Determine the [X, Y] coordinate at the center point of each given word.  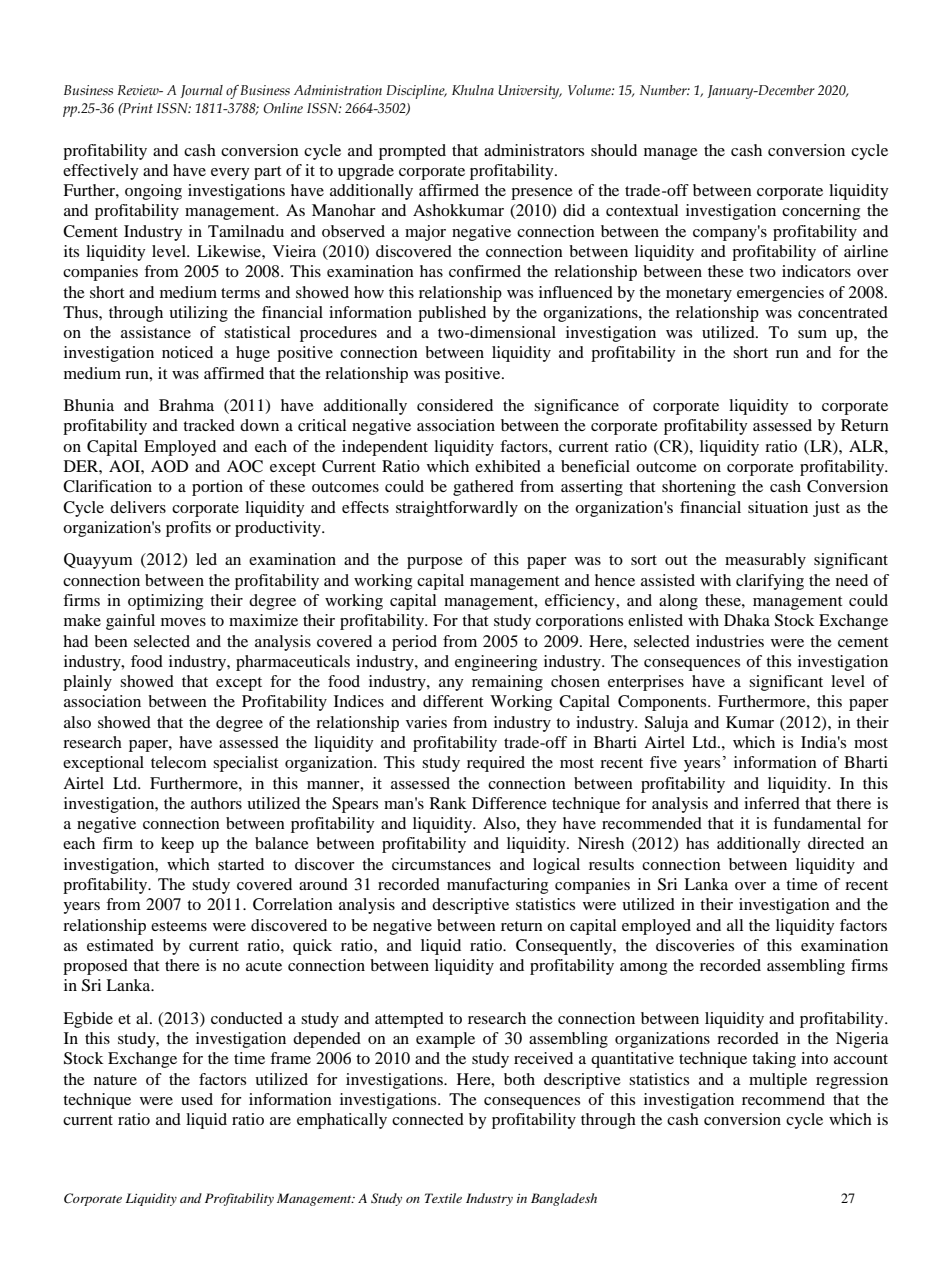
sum [812, 334]
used [197, 1099]
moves [183, 622]
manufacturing [497, 886]
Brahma [186, 405]
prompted [412, 152]
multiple [778, 1081]
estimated [120, 945]
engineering [496, 663]
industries [730, 641]
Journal [201, 91]
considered [455, 405]
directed [836, 843]
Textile [443, 1198]
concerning [821, 212]
